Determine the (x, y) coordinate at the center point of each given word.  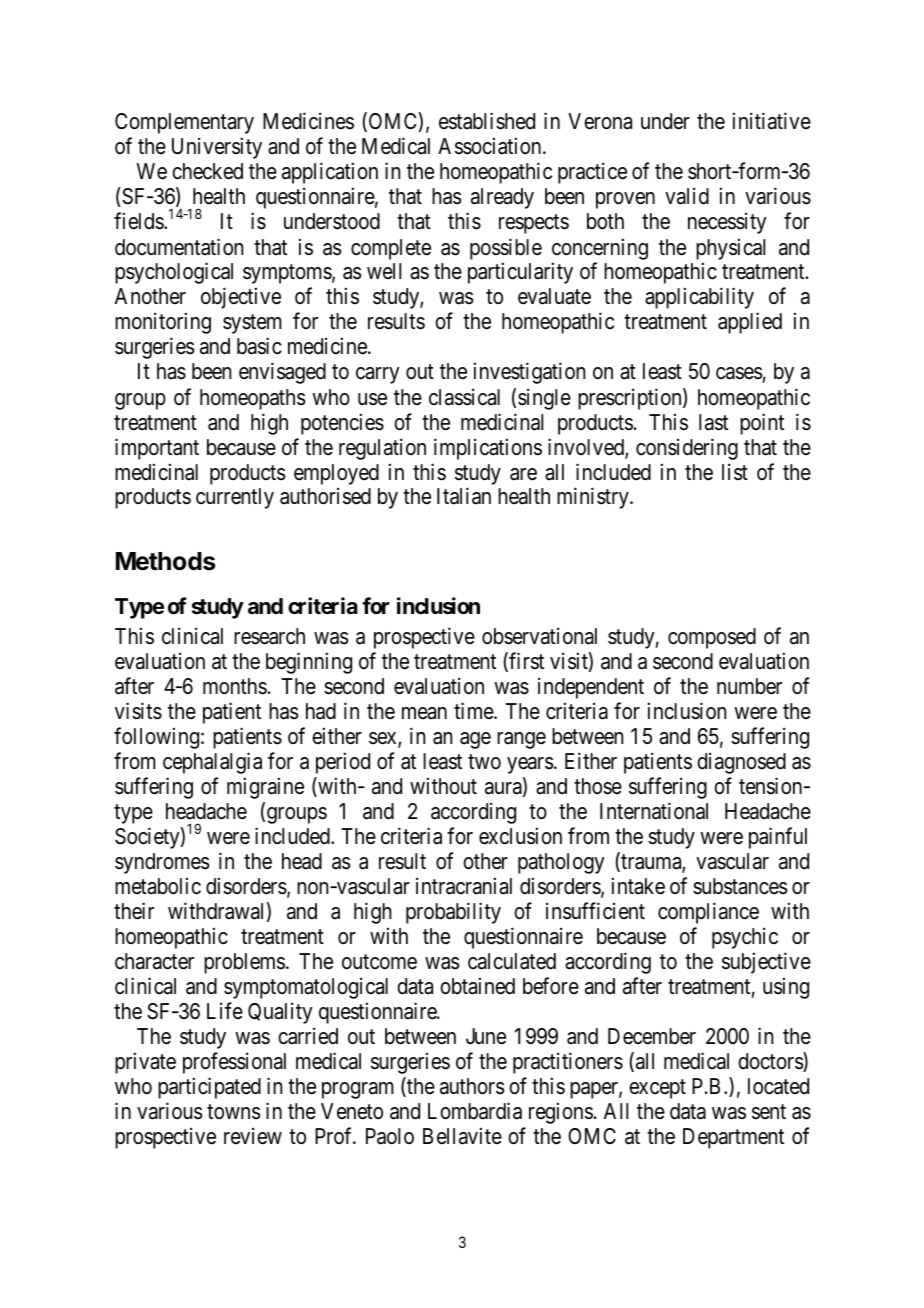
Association (491, 146)
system (252, 324)
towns (234, 1112)
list (735, 472)
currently (235, 498)
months (235, 686)
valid (687, 196)
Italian (464, 496)
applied (750, 323)
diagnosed (741, 763)
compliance (708, 913)
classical (464, 397)
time (474, 710)
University (217, 148)
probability (453, 913)
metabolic (158, 886)
